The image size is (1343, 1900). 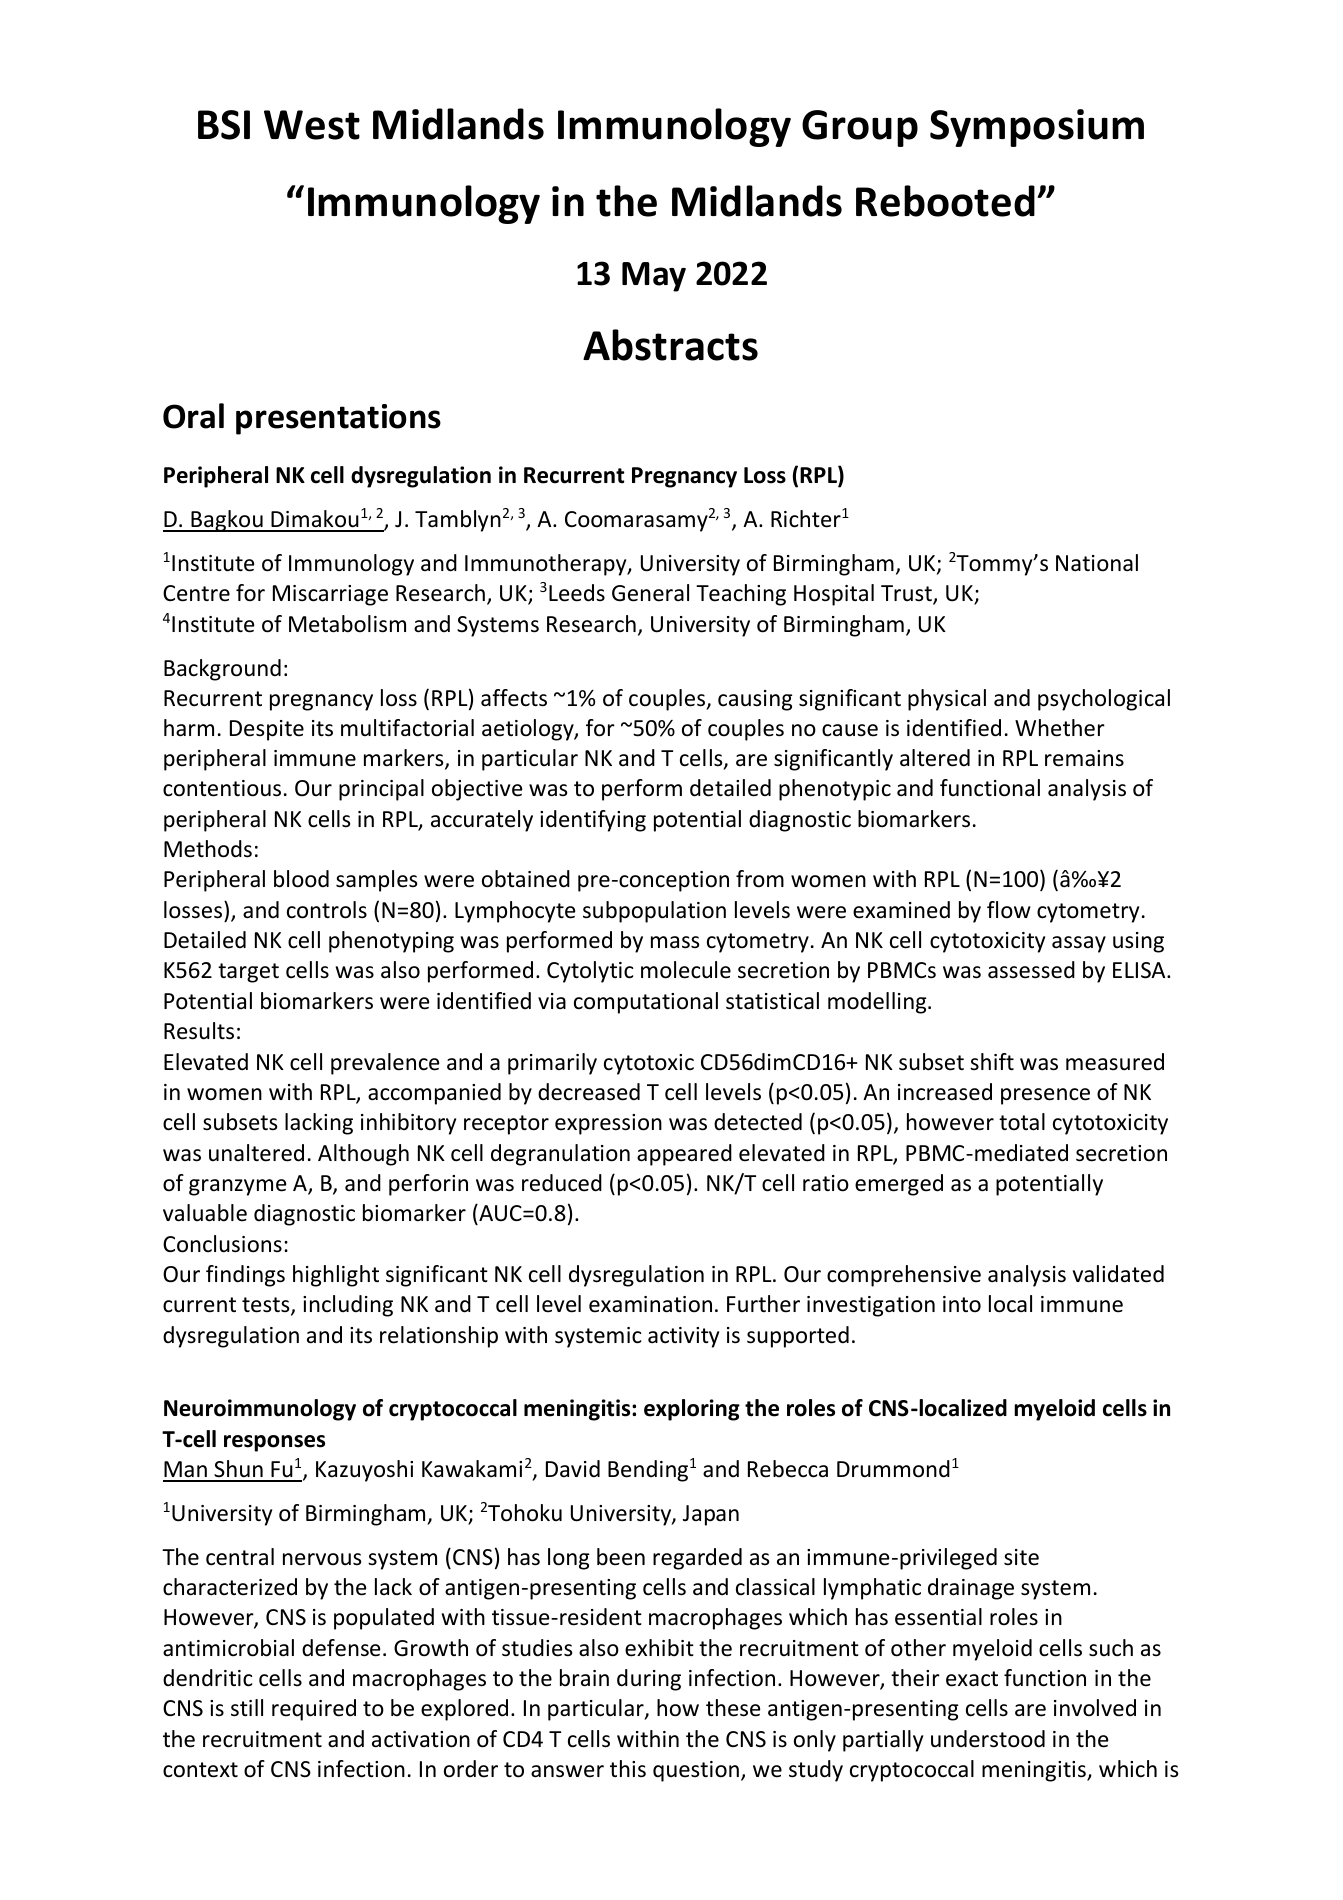 What do you see at coordinates (1037, 128) in the page?
I see `Symposium` at bounding box center [1037, 128].
